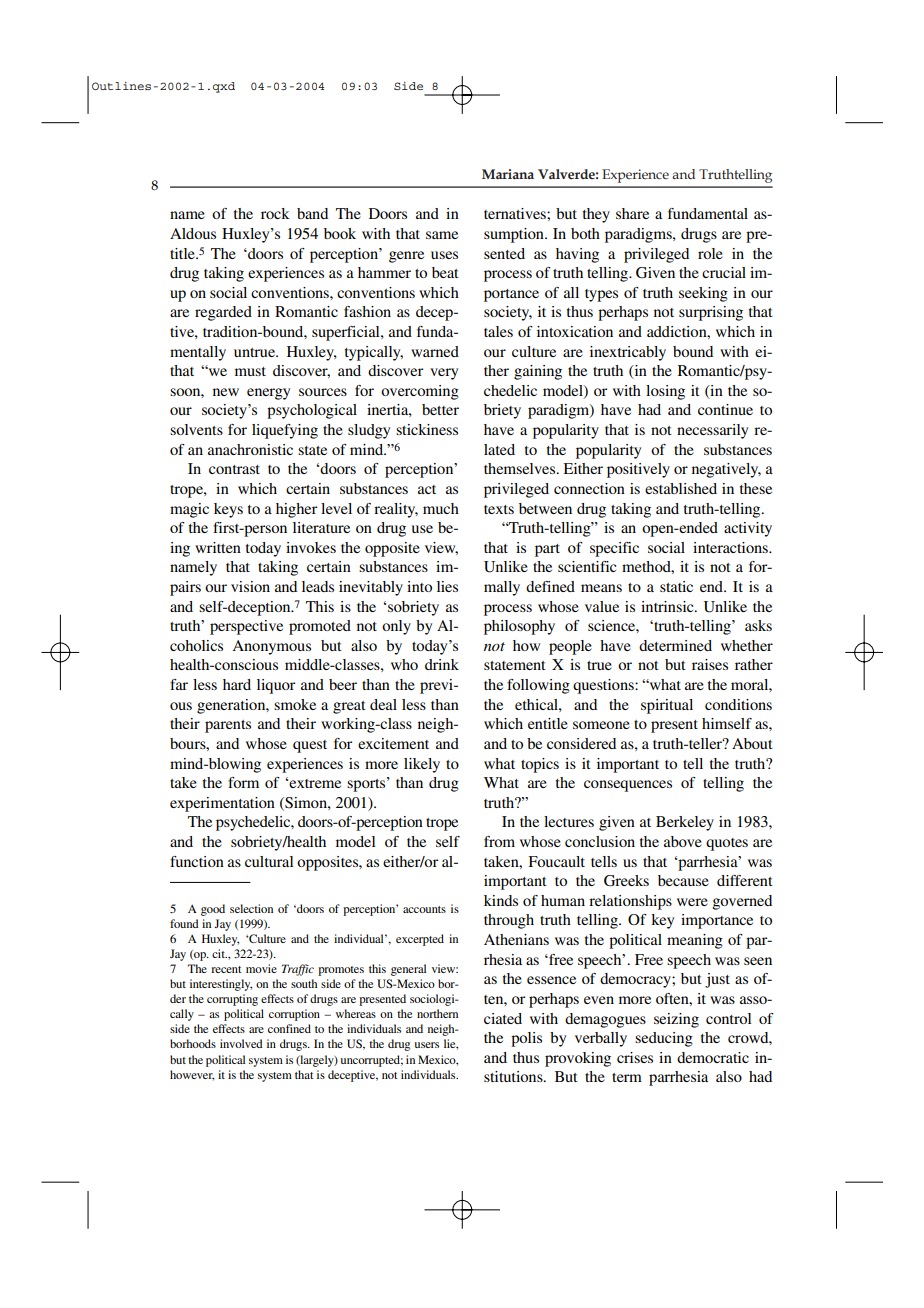  I want to click on same, so click(442, 235).
